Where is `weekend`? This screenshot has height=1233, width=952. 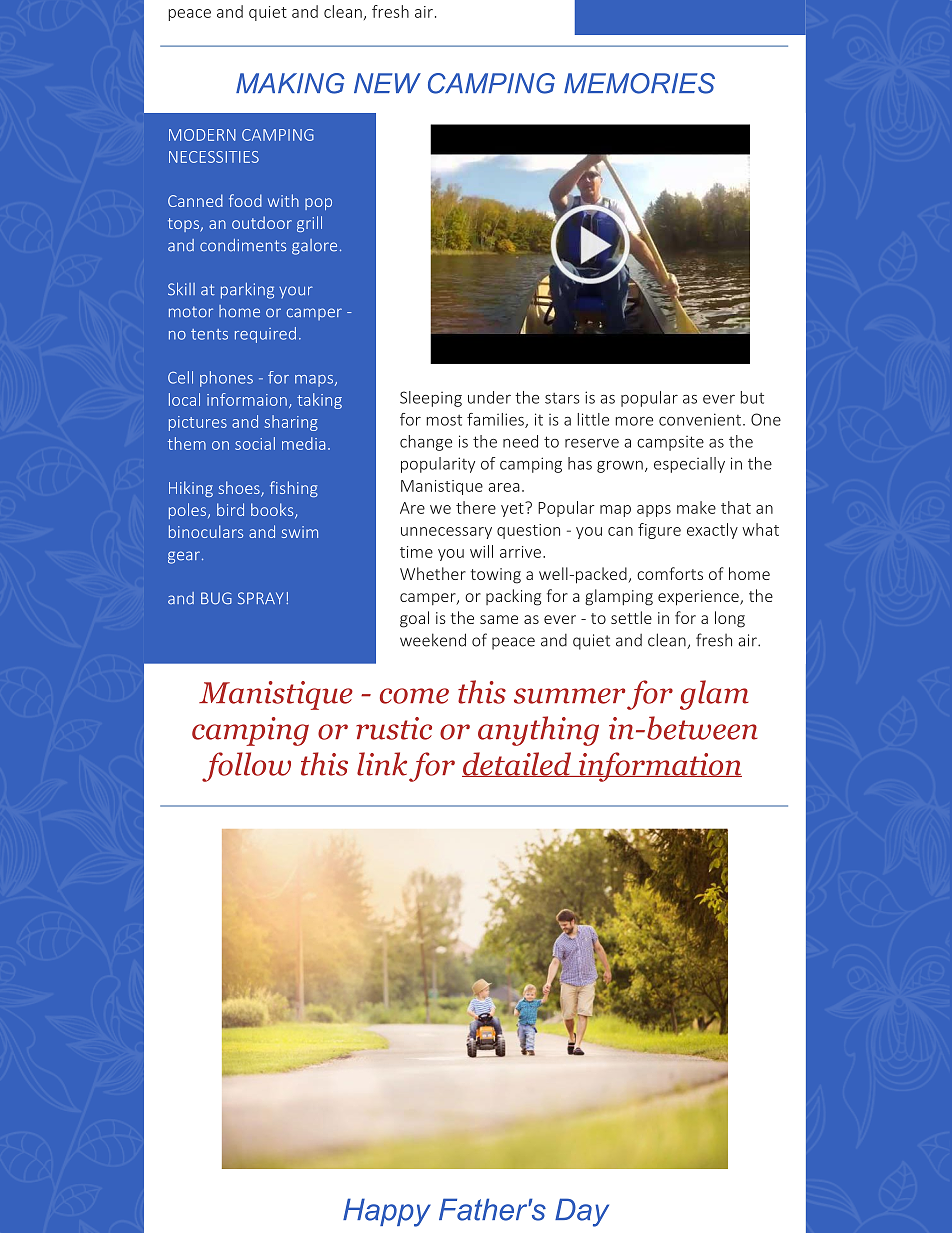
weekend is located at coordinates (433, 640).
